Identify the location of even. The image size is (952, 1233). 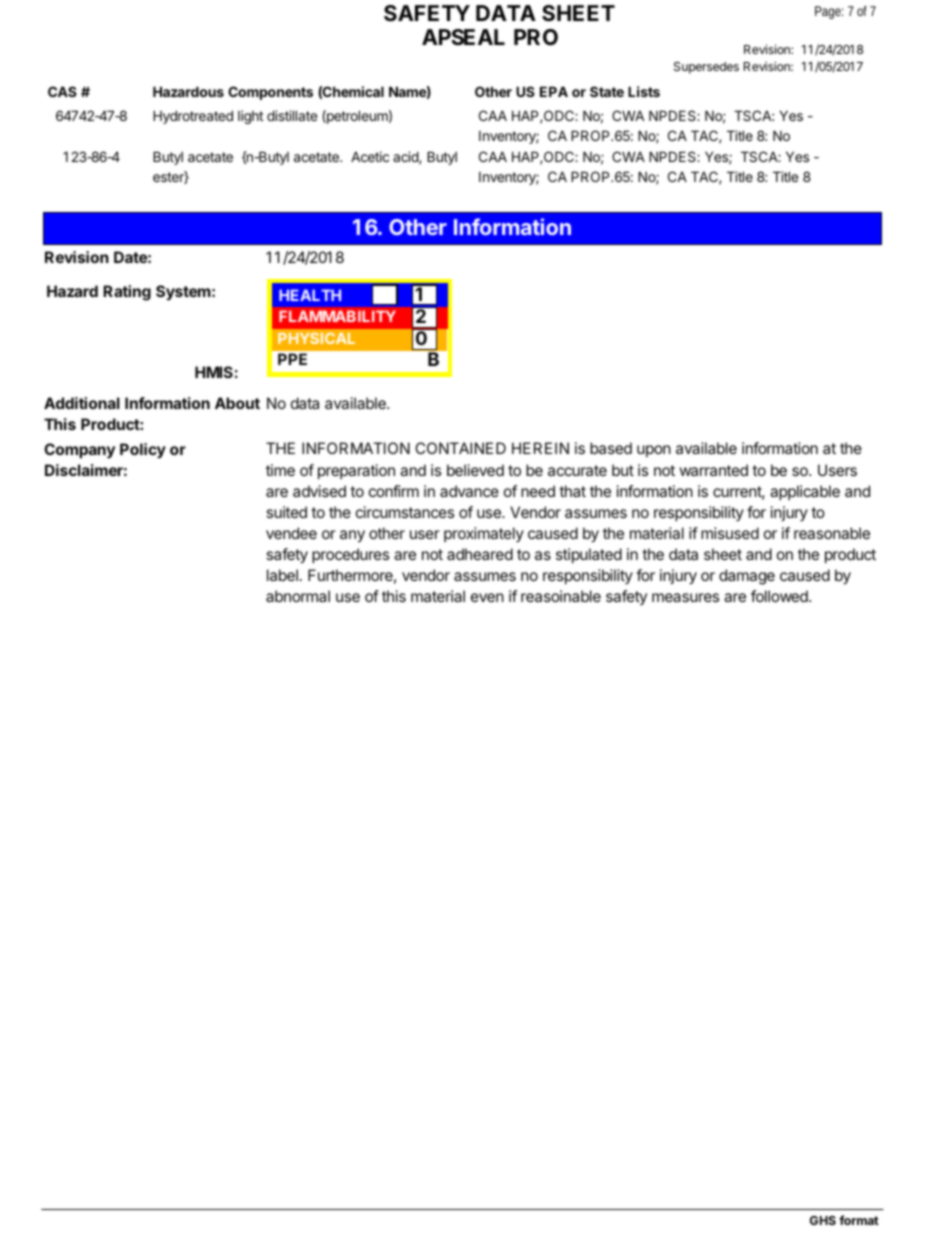
(487, 597).
